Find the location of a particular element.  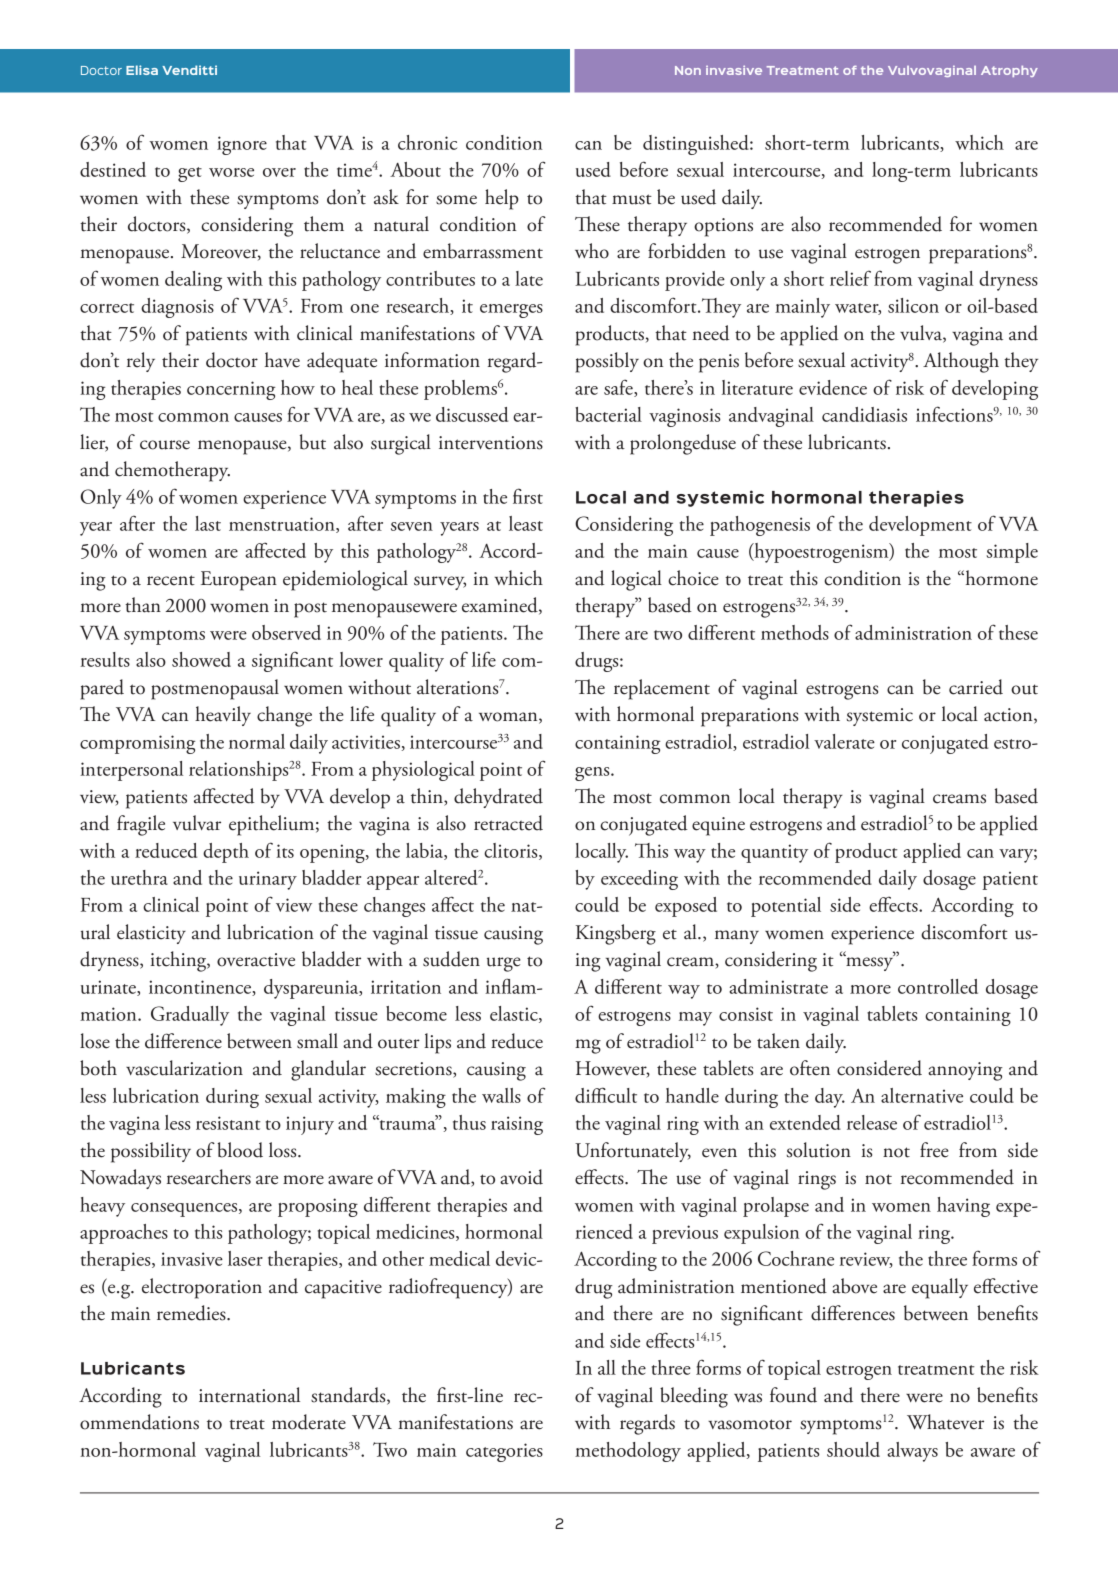

ignore is located at coordinates (242, 145).
